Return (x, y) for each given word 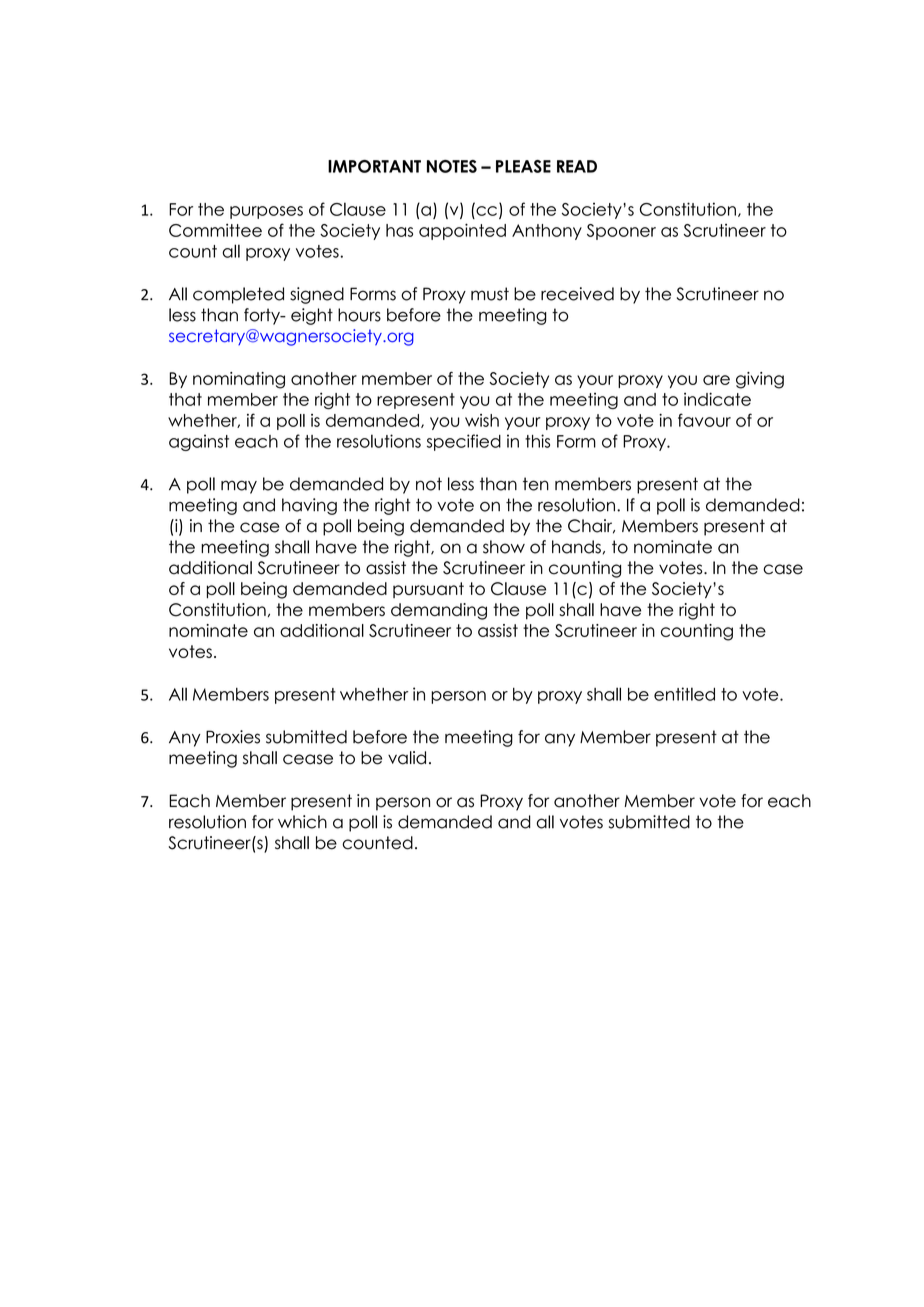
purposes (266, 212)
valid (407, 758)
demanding (439, 611)
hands (576, 547)
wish (482, 420)
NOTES (452, 166)
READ (577, 166)
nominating (239, 380)
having (309, 506)
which (302, 822)
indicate (717, 399)
